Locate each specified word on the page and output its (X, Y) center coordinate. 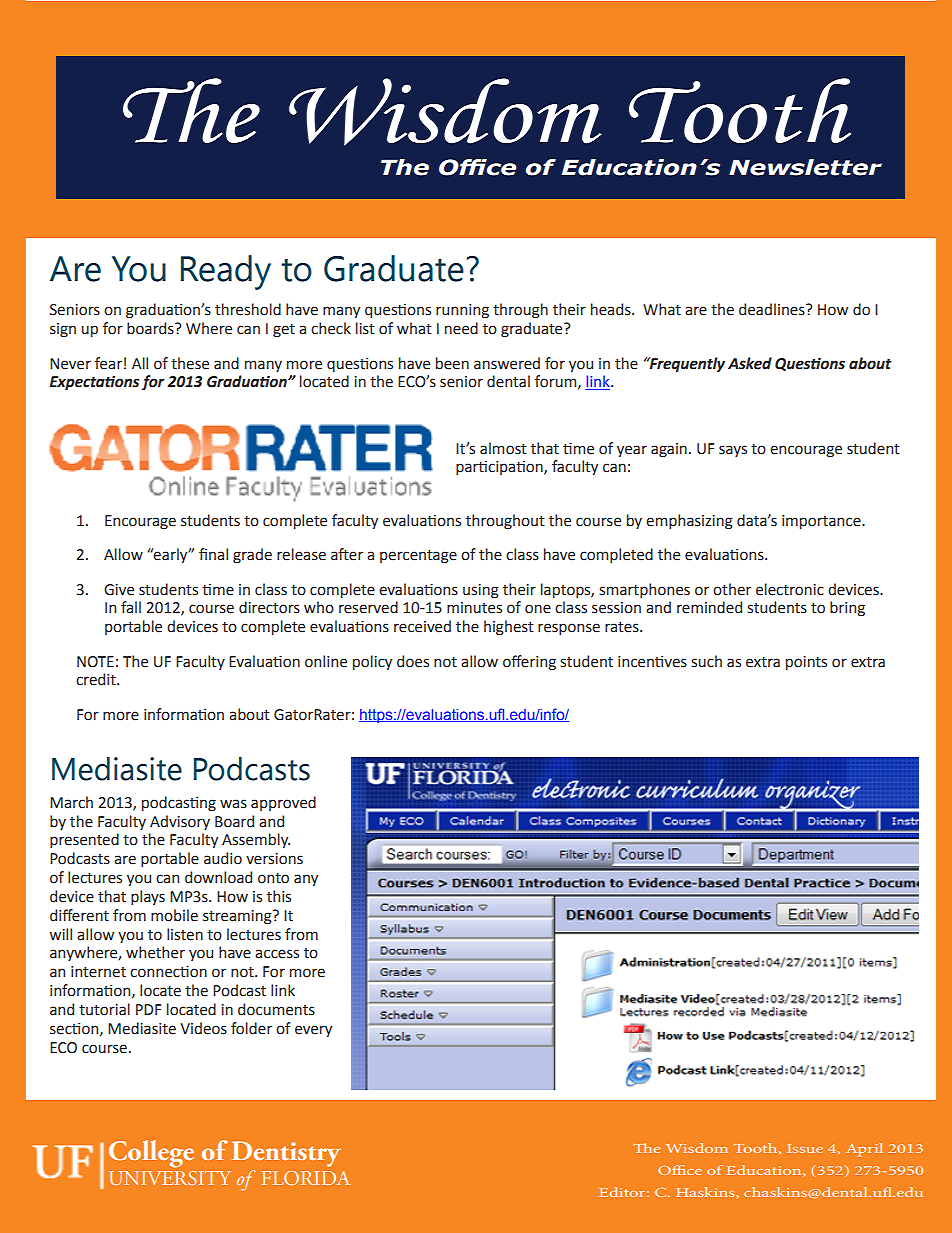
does (413, 661)
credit (97, 679)
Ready (226, 272)
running (462, 311)
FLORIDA (306, 1178)
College (151, 1154)
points (806, 663)
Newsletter (805, 167)
